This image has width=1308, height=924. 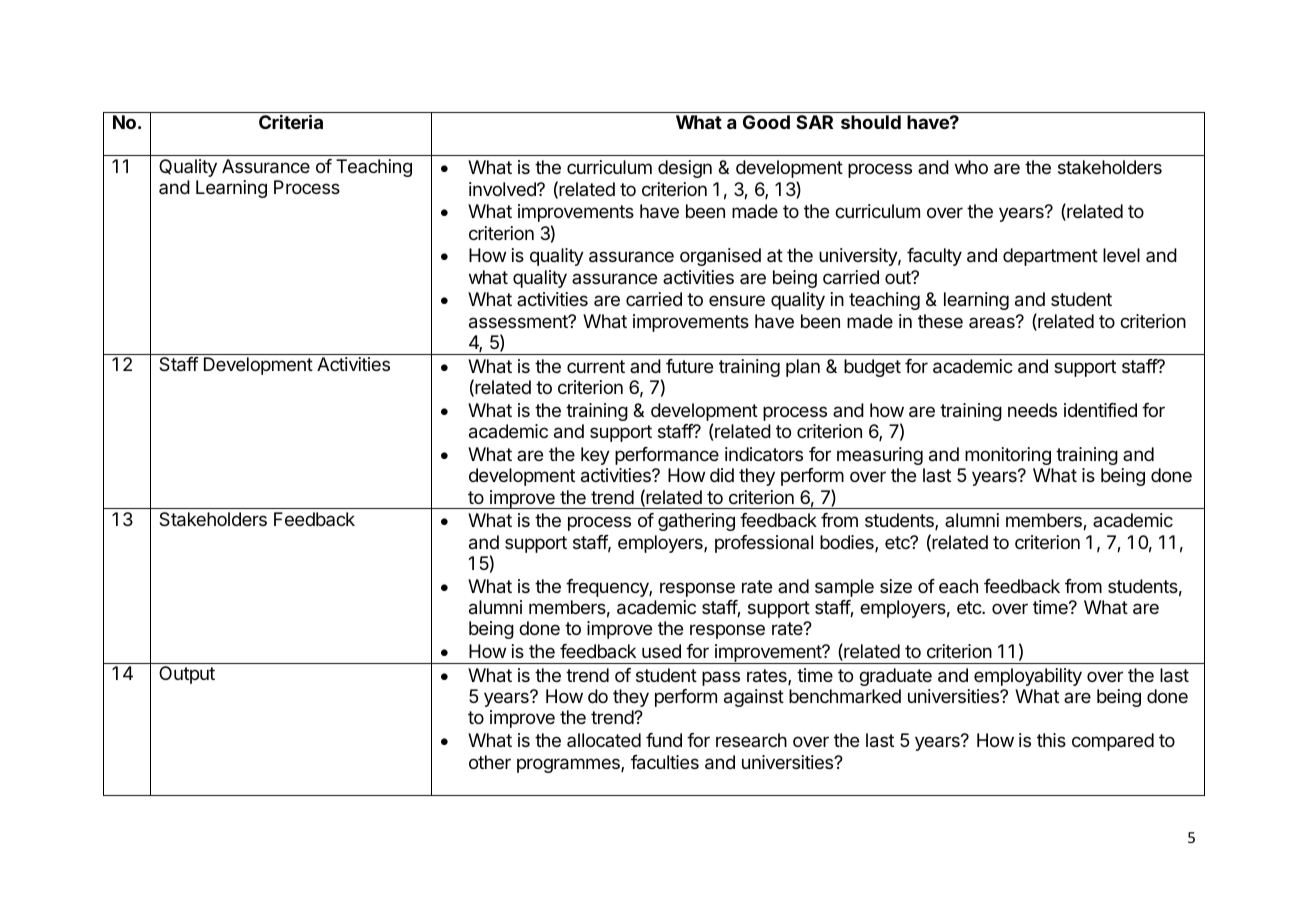 What do you see at coordinates (664, 740) in the image?
I see `fund` at bounding box center [664, 740].
